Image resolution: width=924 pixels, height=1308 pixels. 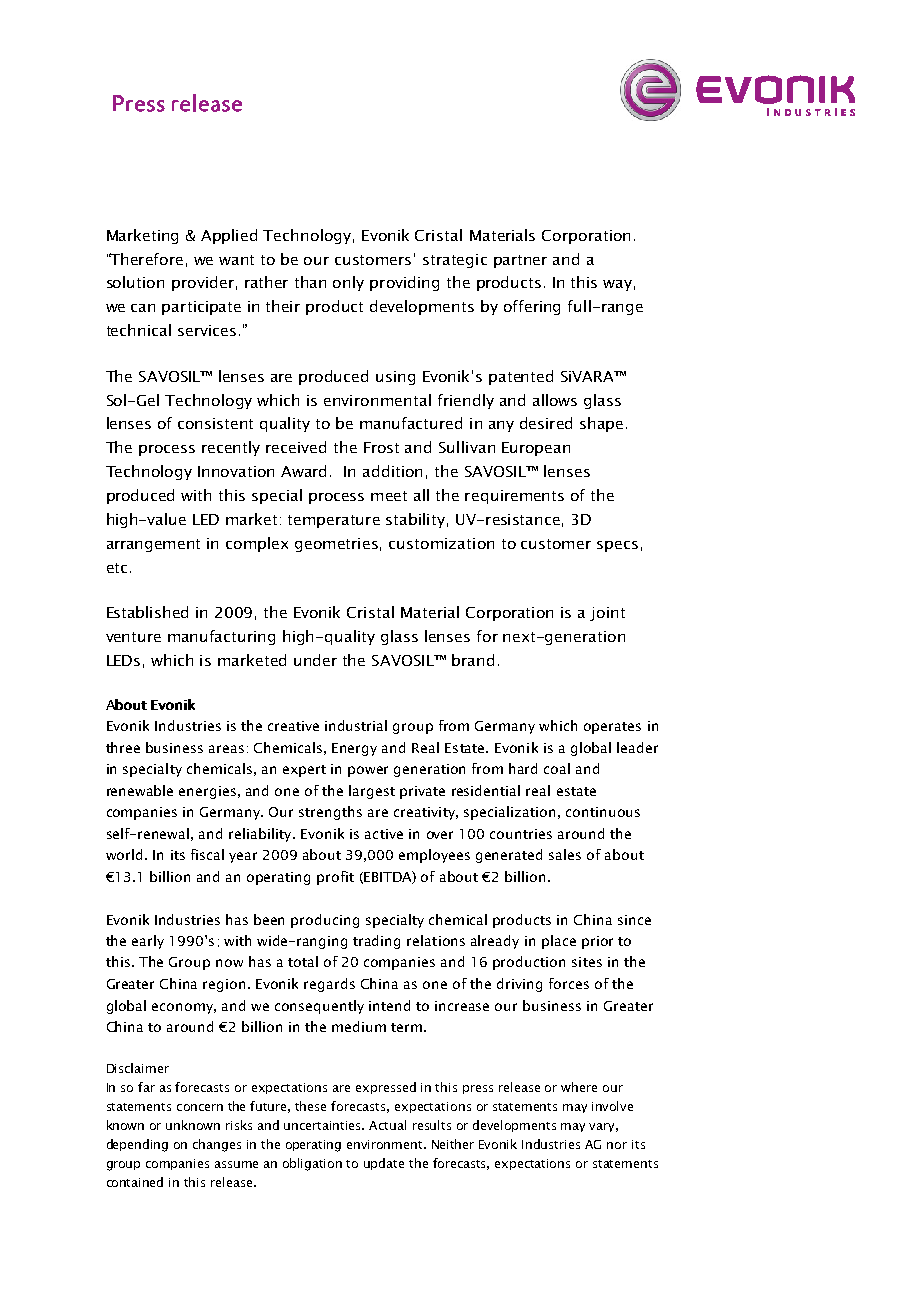 I want to click on providing, so click(x=404, y=283).
